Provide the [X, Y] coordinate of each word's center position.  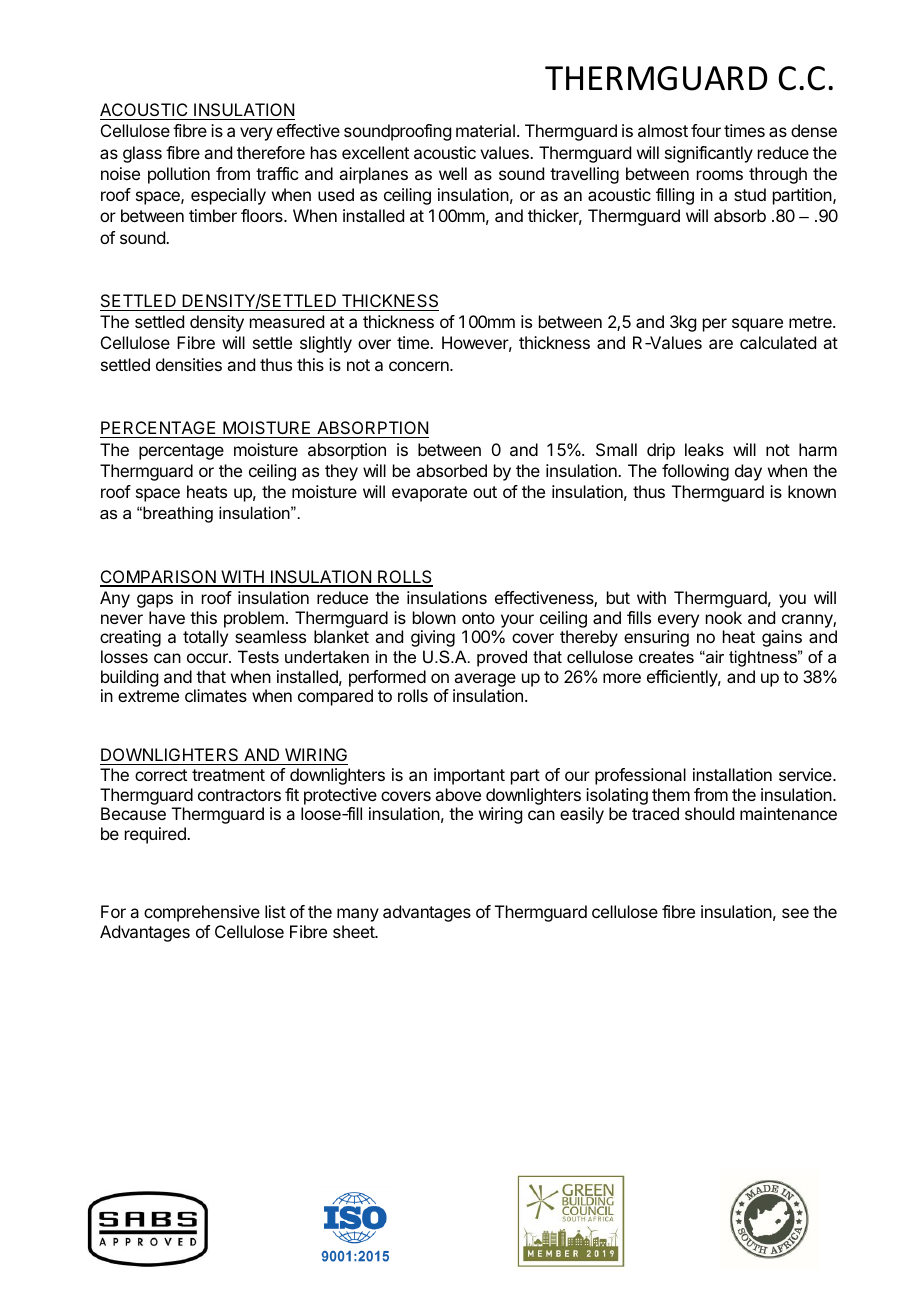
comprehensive [202, 913]
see [795, 913]
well [453, 173]
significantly [709, 154]
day [748, 472]
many [358, 915]
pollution [179, 175]
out [485, 492]
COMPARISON [159, 578]
